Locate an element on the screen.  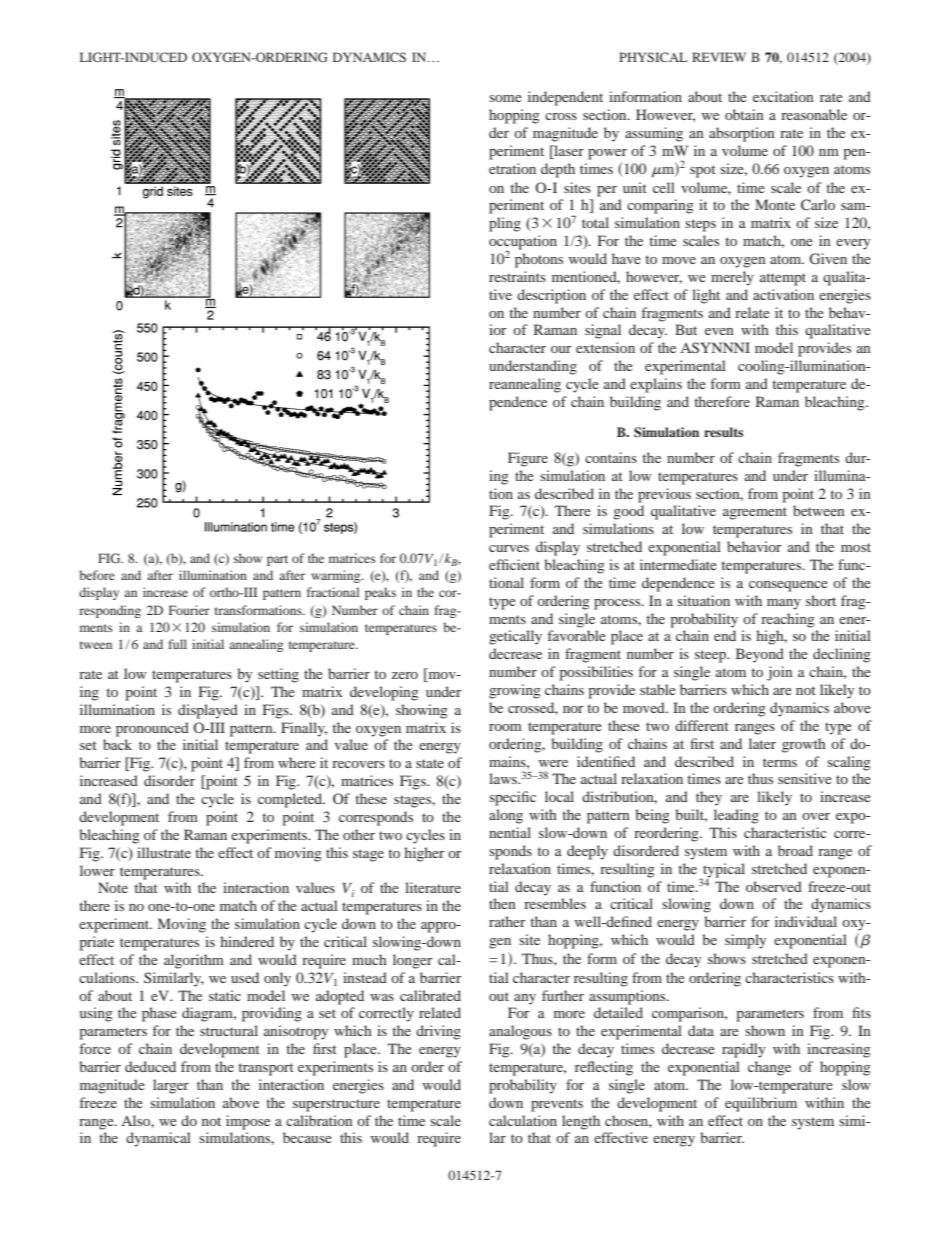
pronounced is located at coordinates (152, 729).
